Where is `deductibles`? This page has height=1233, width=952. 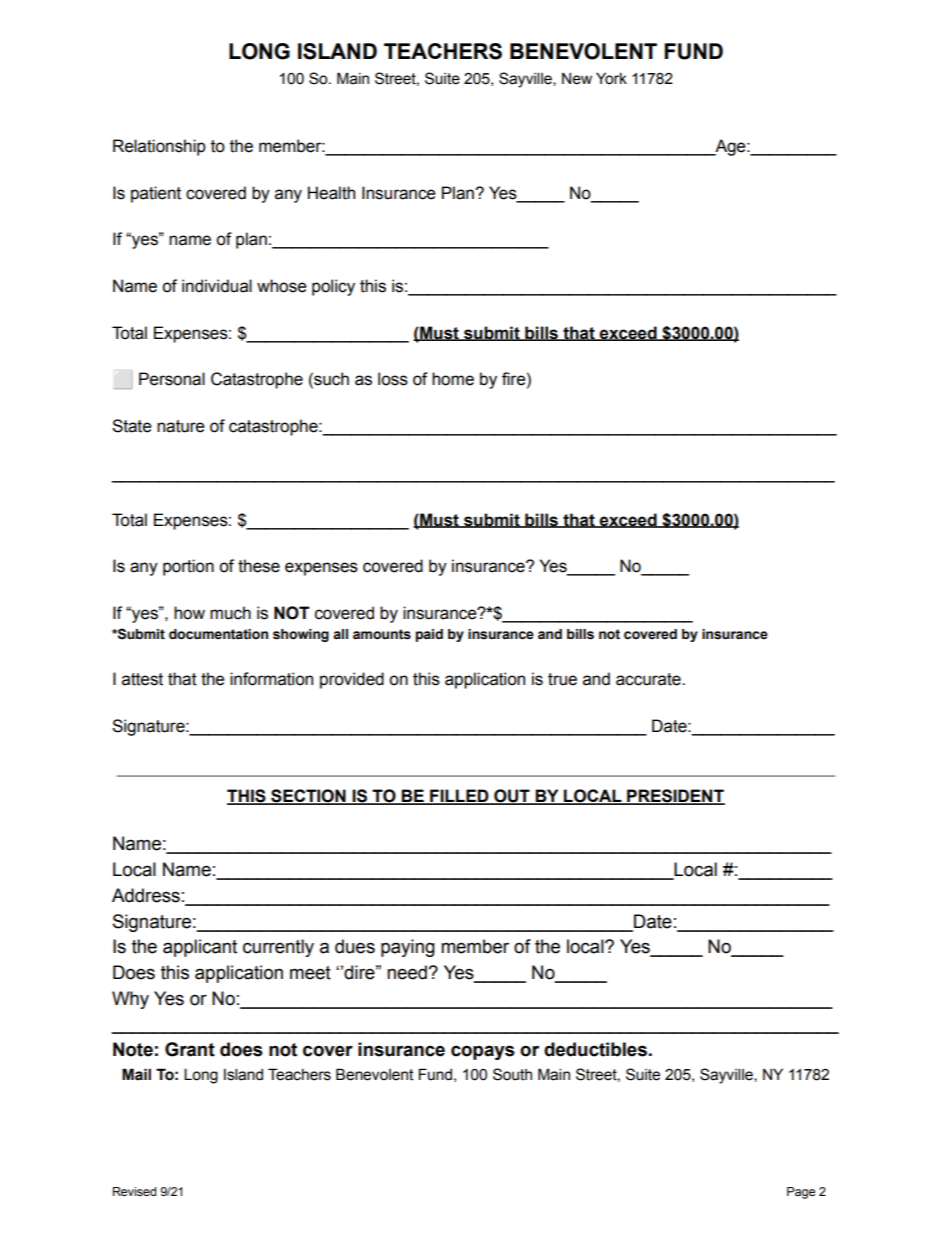 deductibles is located at coordinates (595, 1049).
